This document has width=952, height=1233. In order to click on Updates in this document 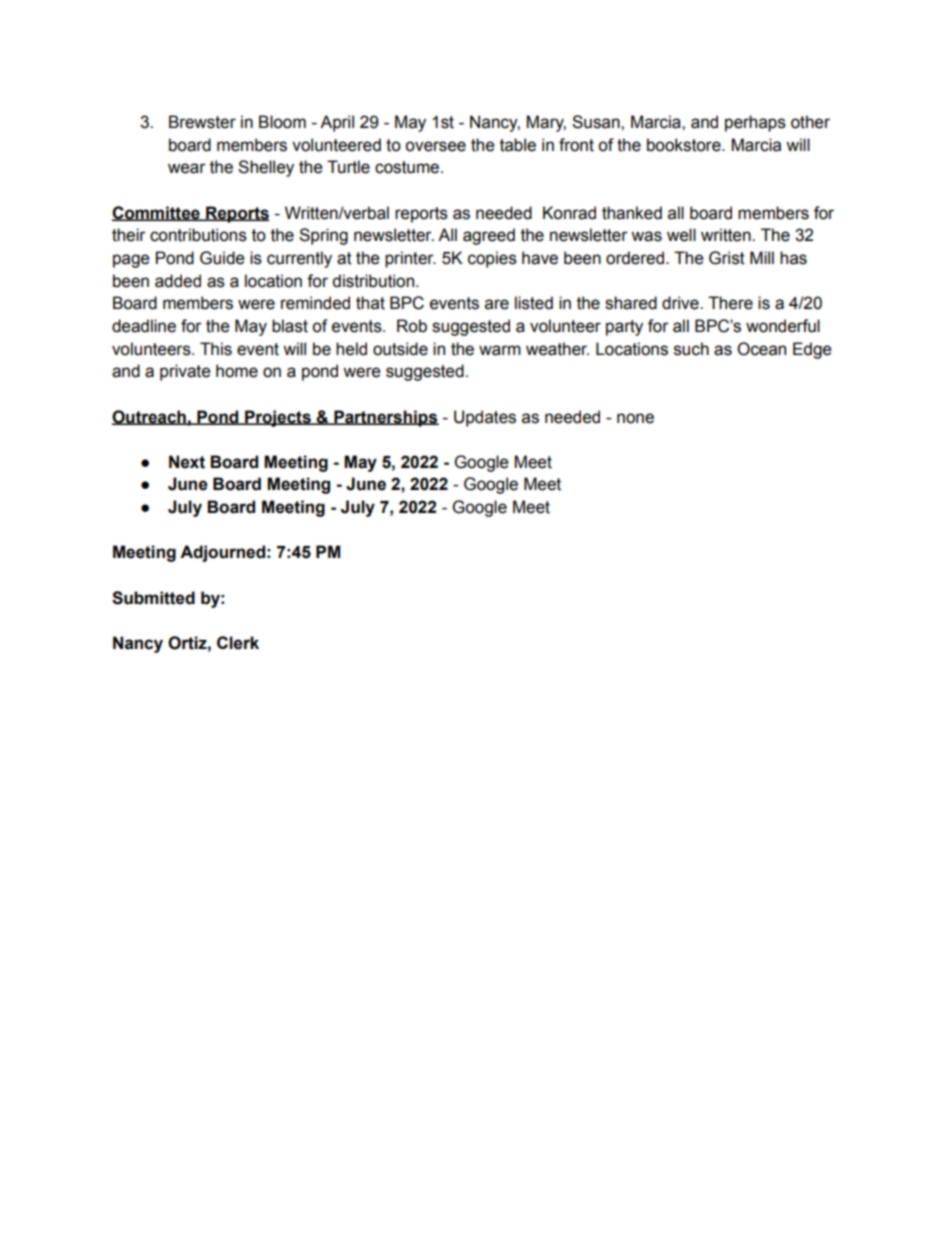, I will do `click(485, 418)`.
